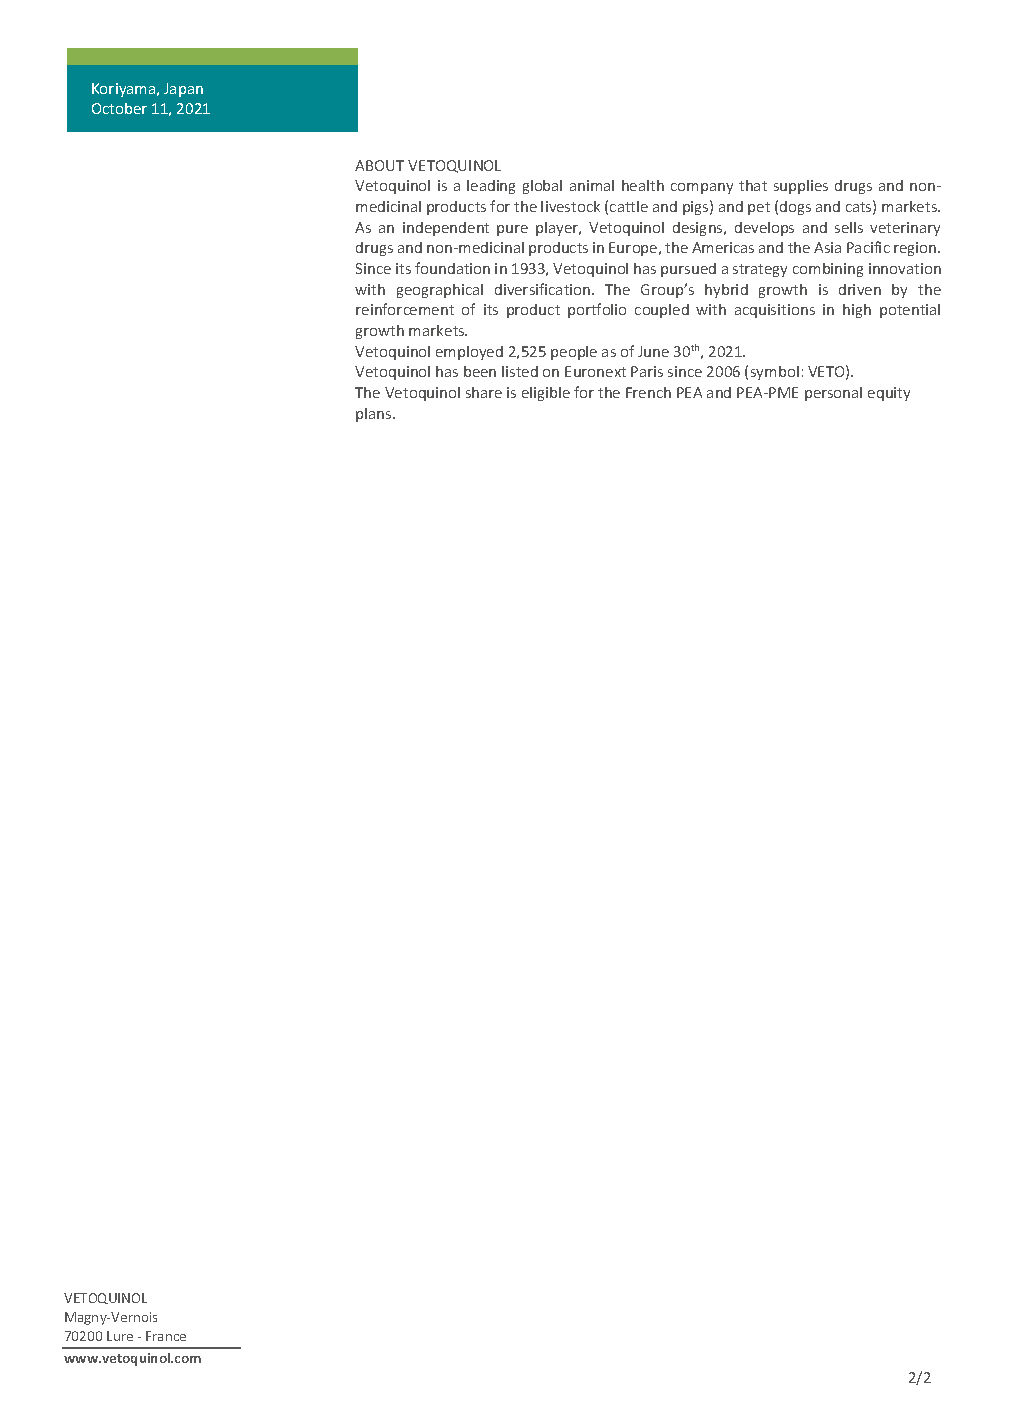 This image has width=1009, height=1427. What do you see at coordinates (183, 90) in the image?
I see `Japan` at bounding box center [183, 90].
